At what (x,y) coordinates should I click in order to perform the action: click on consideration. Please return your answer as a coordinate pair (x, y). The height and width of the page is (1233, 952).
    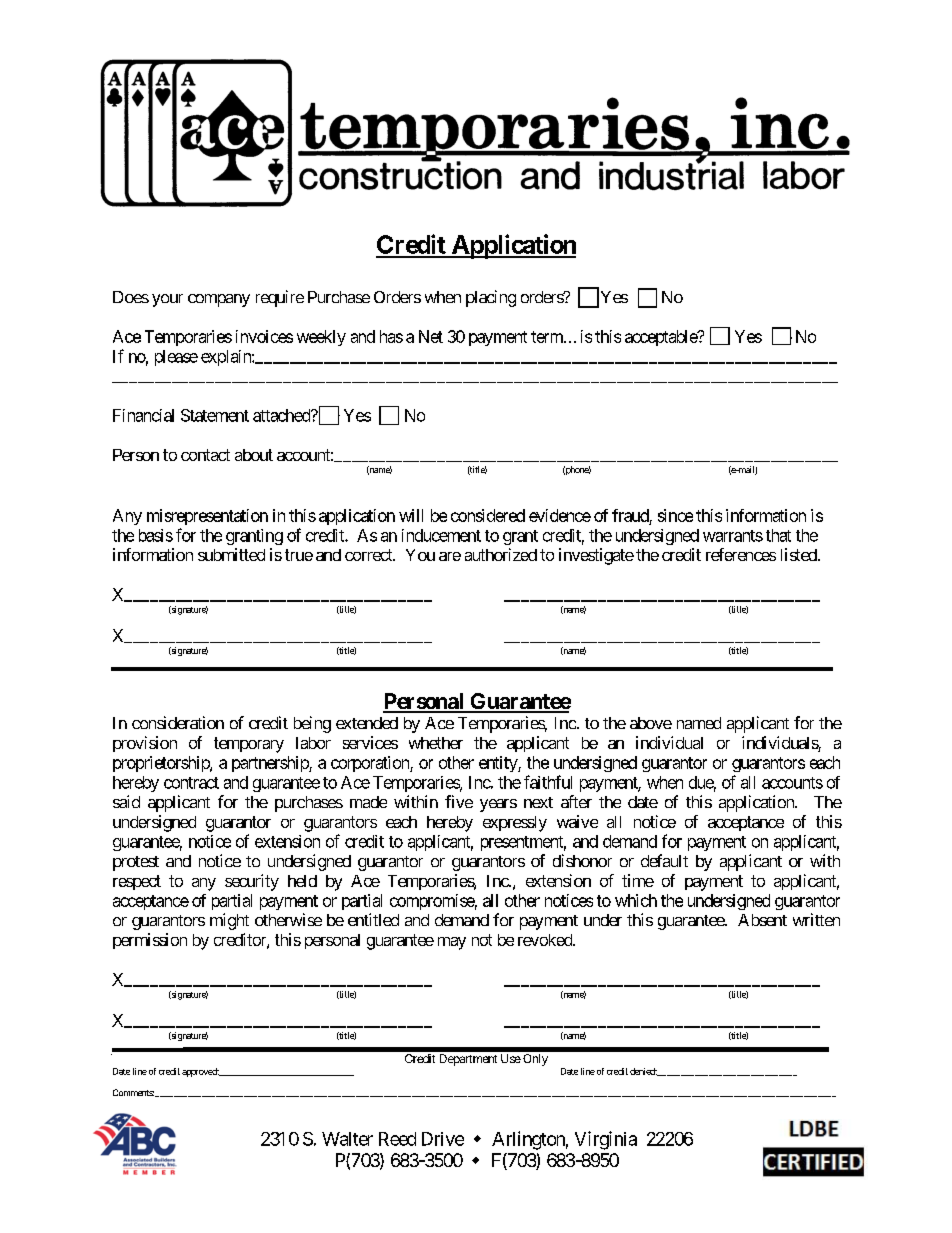
    Looking at the image, I should click on (178, 722).
